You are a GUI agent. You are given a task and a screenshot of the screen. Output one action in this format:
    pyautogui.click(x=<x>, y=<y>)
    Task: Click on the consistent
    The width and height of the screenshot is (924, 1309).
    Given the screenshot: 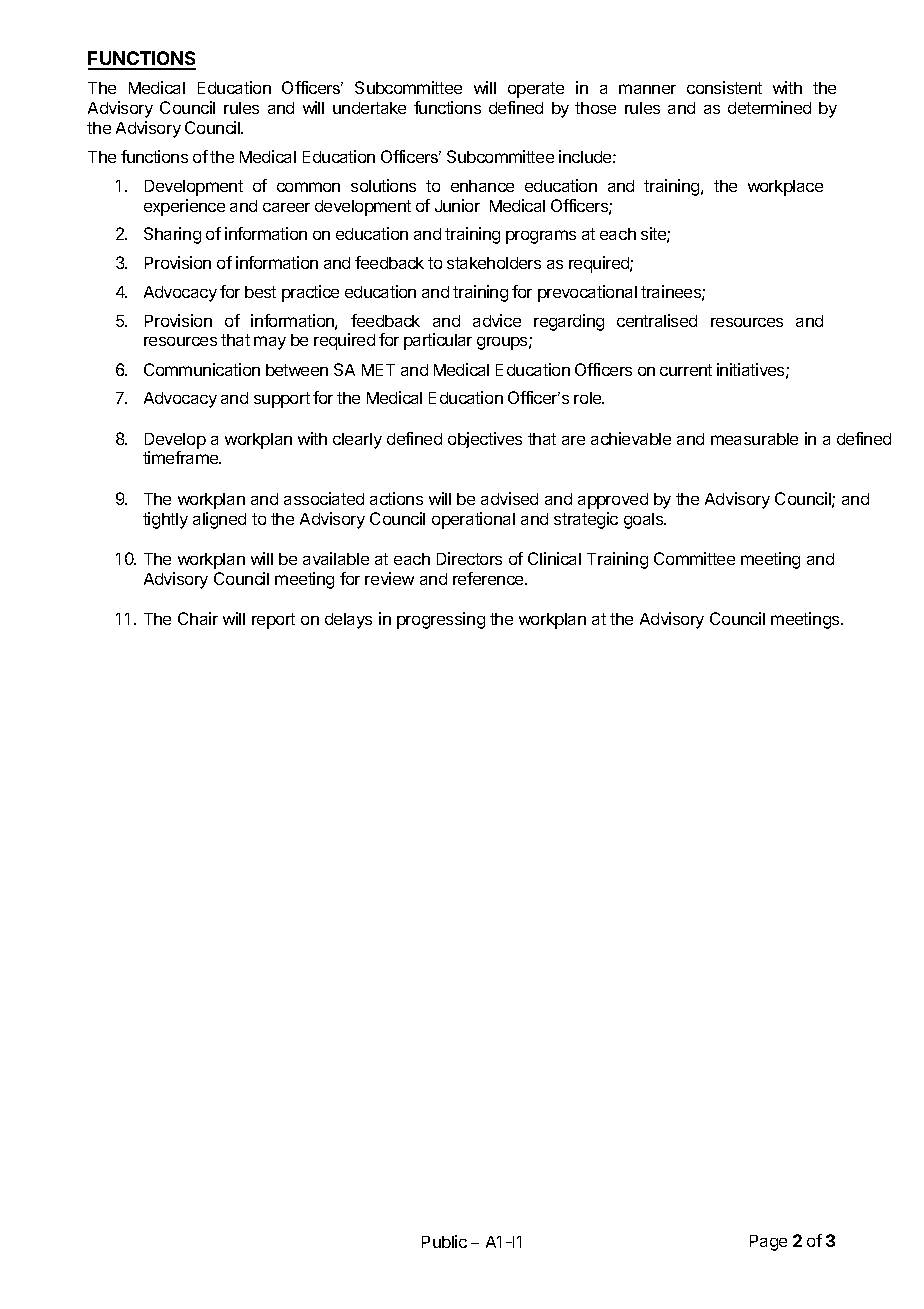 What is the action you would take?
    pyautogui.click(x=724, y=87)
